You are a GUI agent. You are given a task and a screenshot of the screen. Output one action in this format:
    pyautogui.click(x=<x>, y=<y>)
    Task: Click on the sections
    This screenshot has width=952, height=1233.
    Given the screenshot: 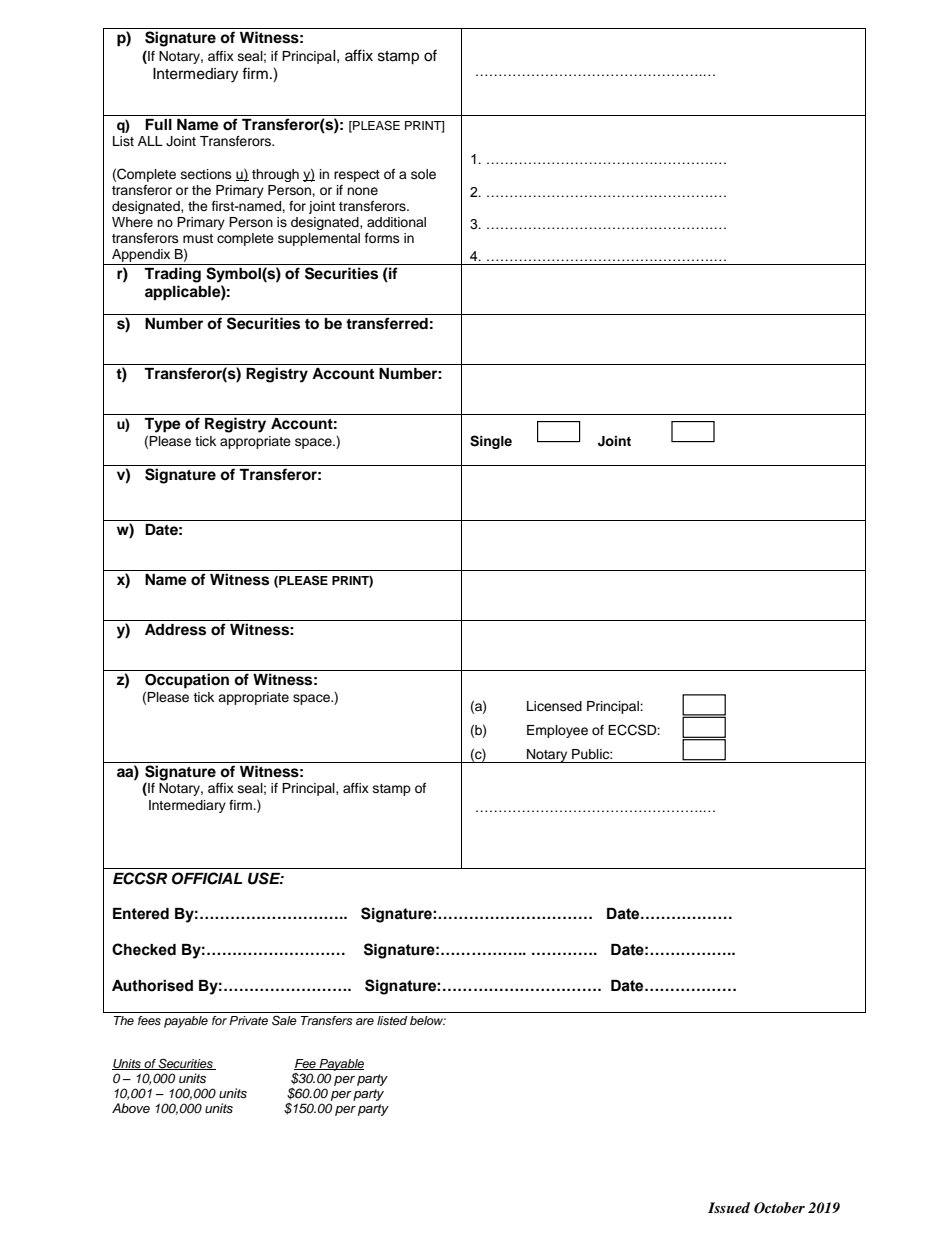 What is the action you would take?
    pyautogui.click(x=206, y=174)
